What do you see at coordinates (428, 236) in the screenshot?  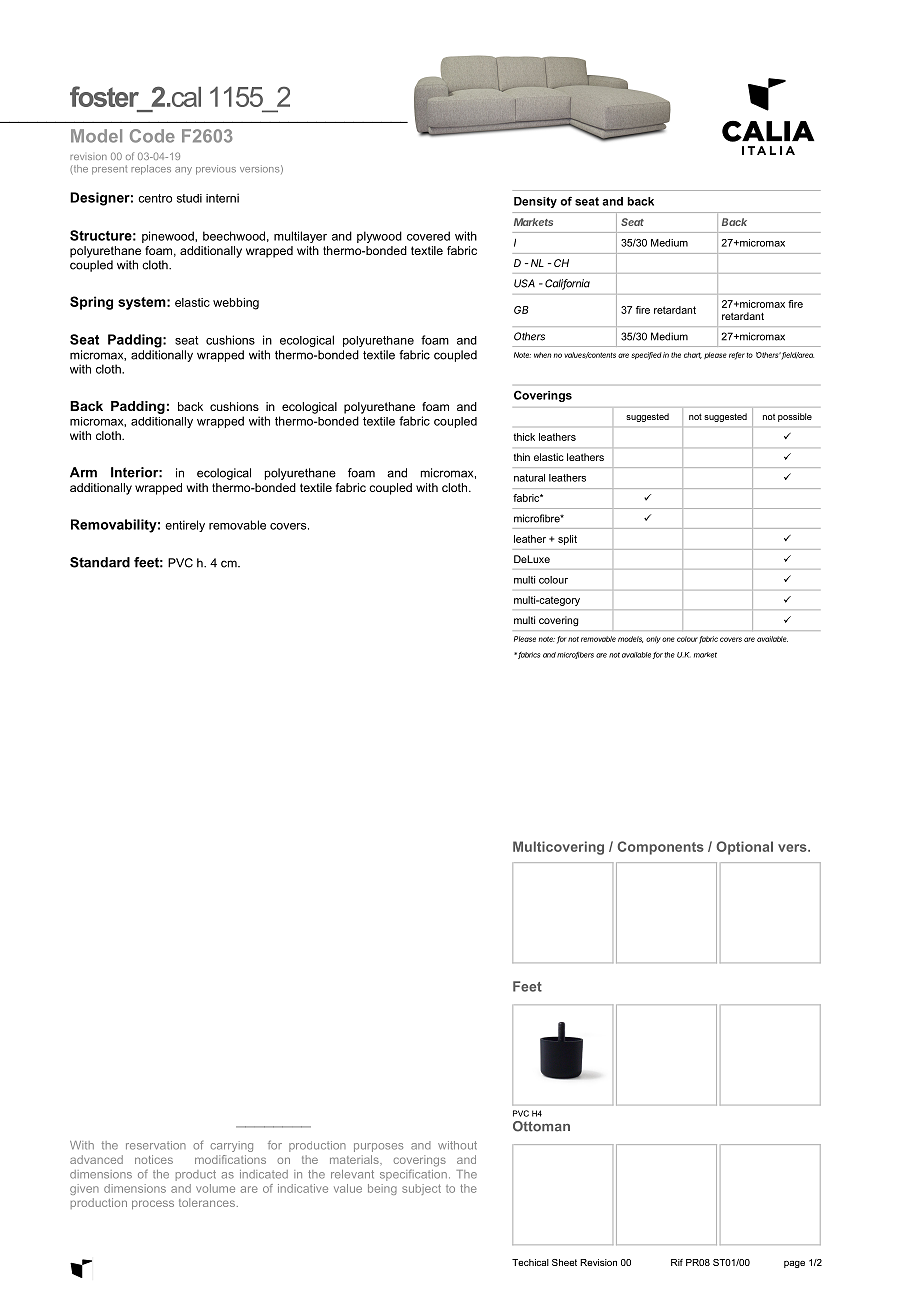 I see `covered` at bounding box center [428, 236].
